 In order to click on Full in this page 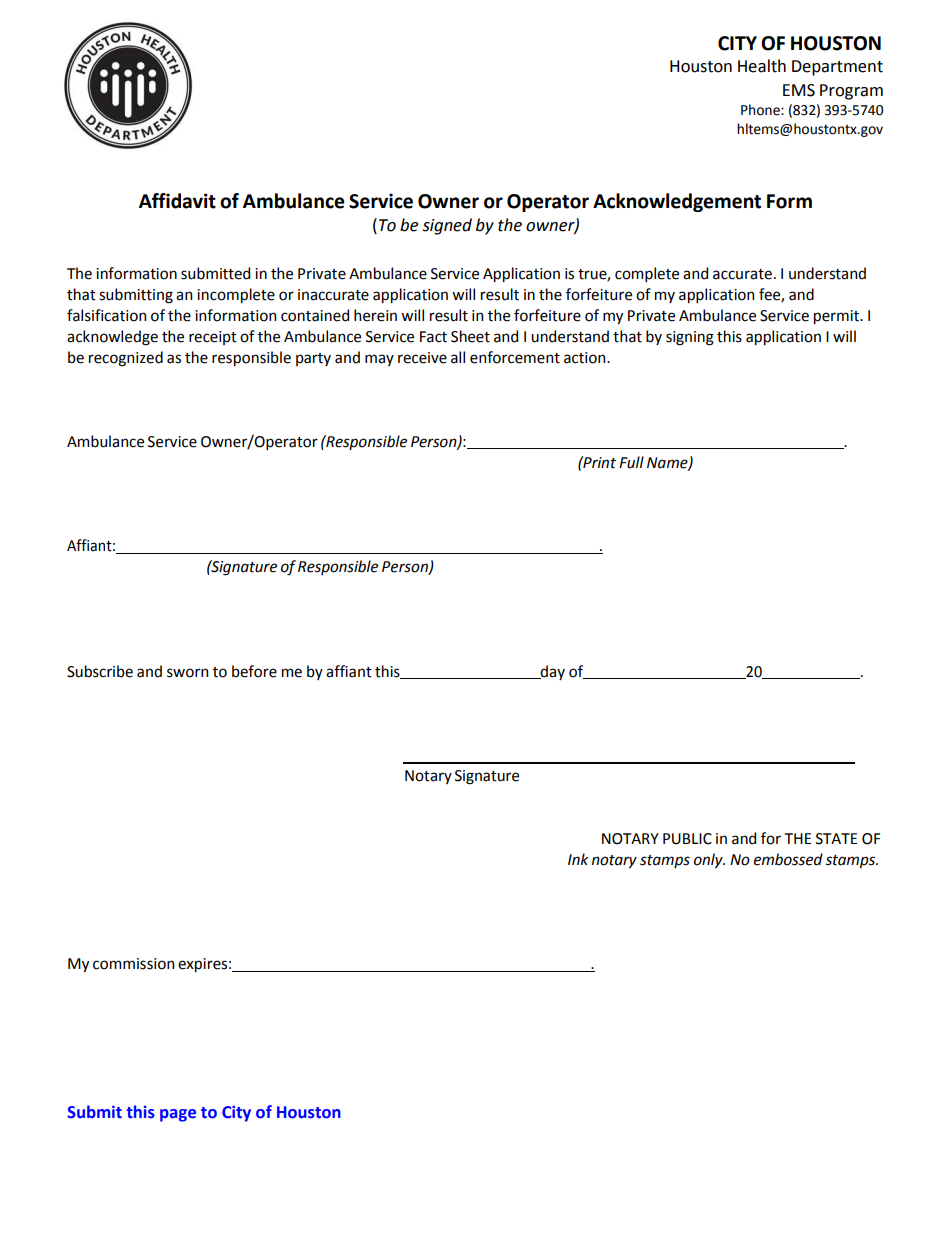, I will do `click(631, 462)`.
